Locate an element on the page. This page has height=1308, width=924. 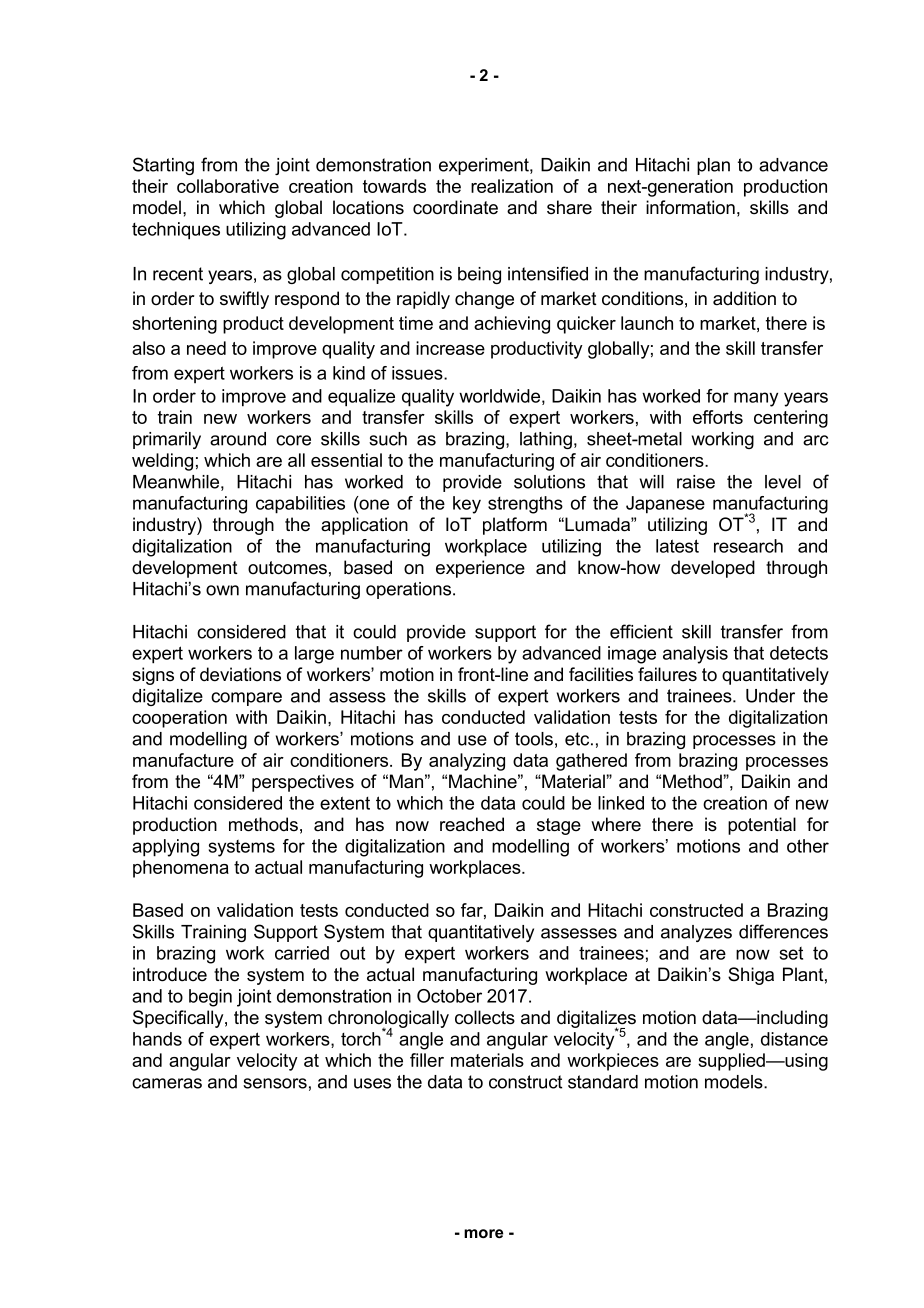
coordinate is located at coordinates (455, 207).
